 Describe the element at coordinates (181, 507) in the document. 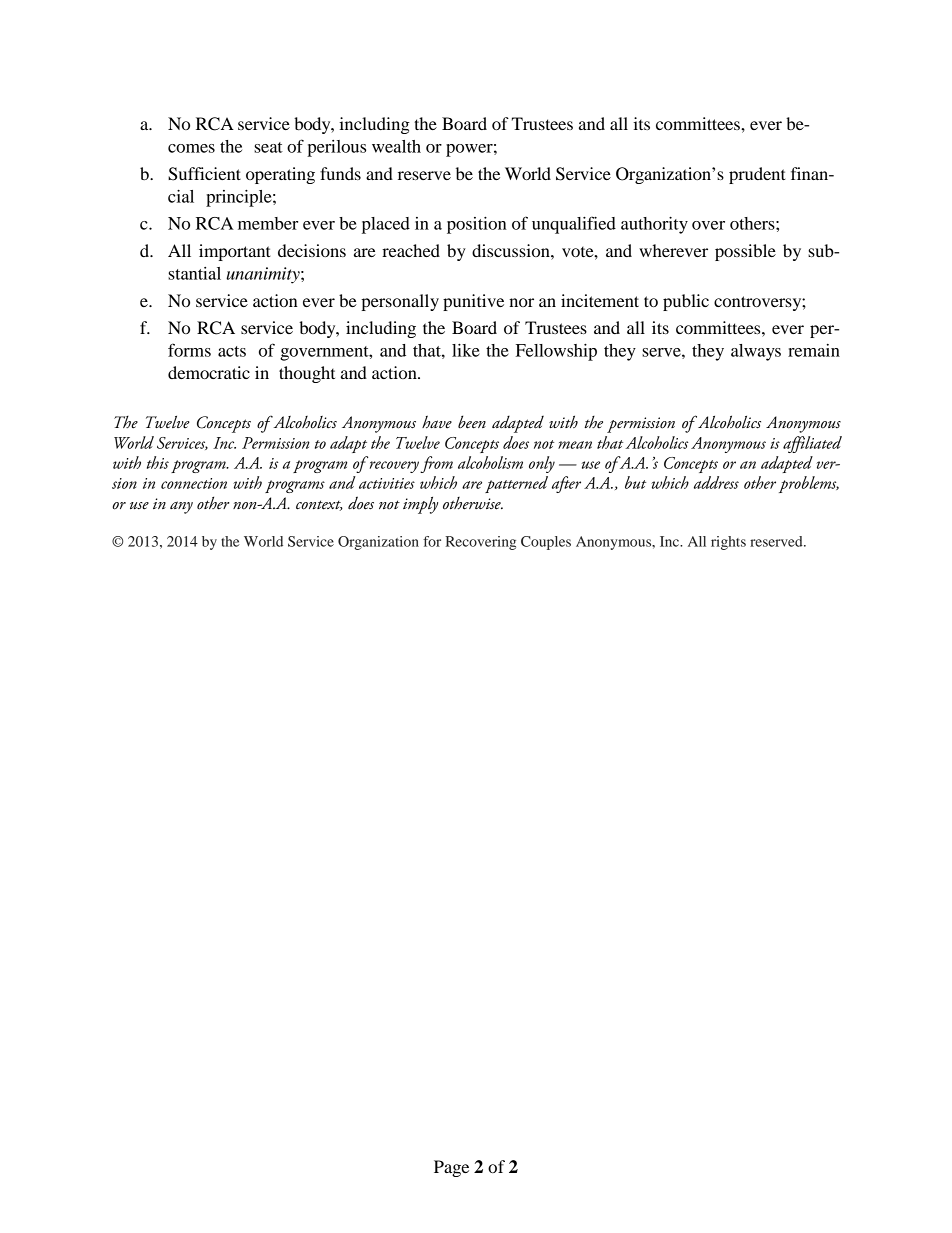

I see `any` at that location.
